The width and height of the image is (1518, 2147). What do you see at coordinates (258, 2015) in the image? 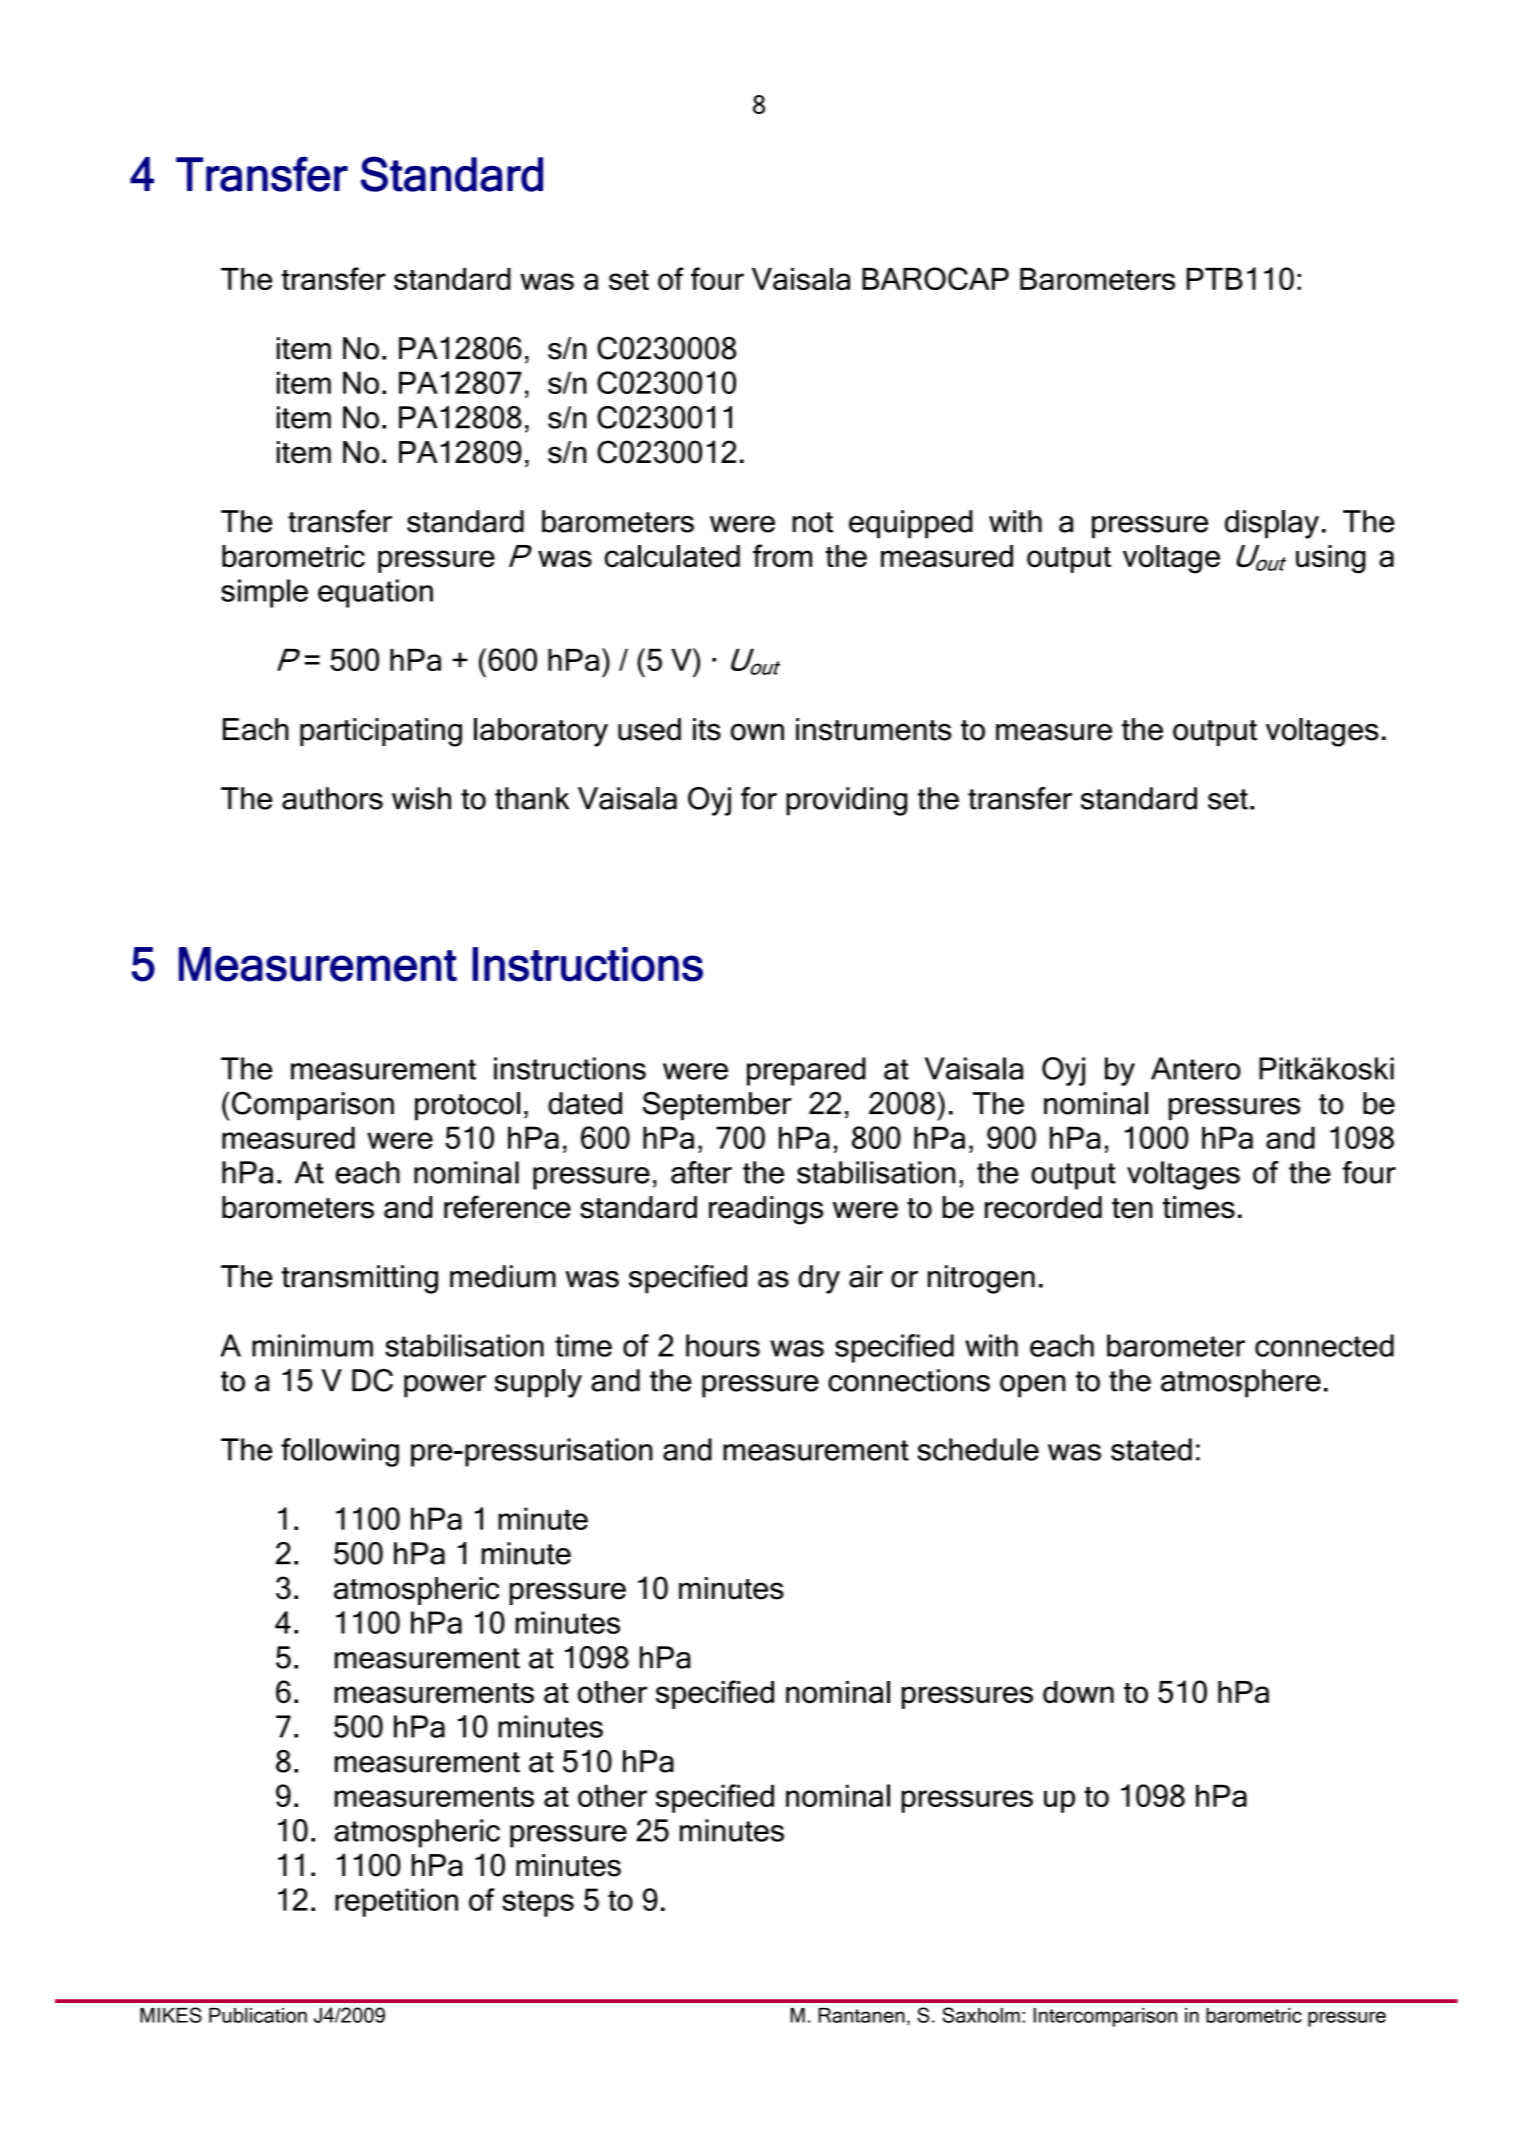
I see `Publication` at bounding box center [258, 2015].
